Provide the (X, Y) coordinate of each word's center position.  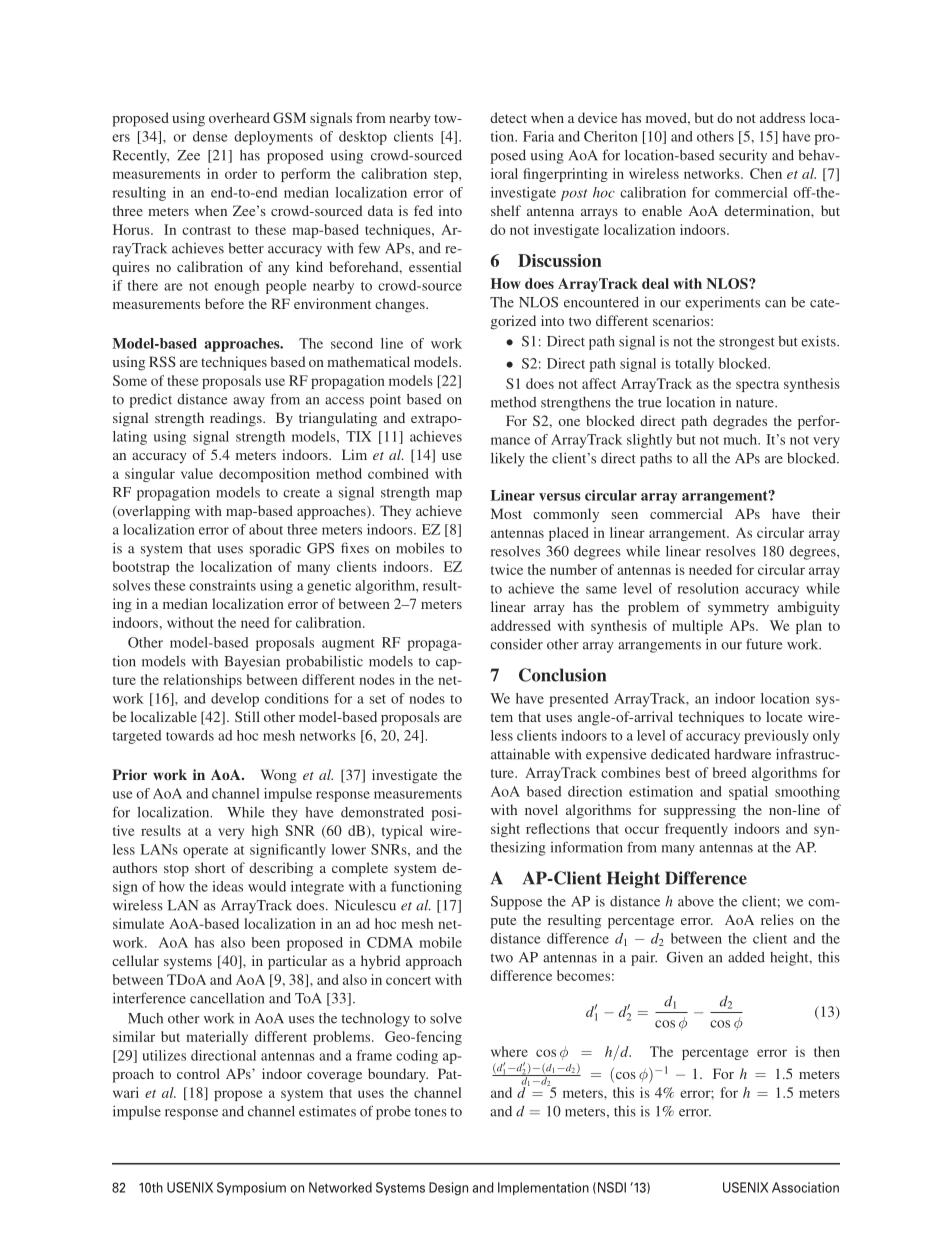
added (746, 957)
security (743, 156)
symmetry (738, 609)
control (198, 1073)
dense (210, 136)
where (509, 1051)
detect (508, 117)
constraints (222, 585)
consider (516, 644)
